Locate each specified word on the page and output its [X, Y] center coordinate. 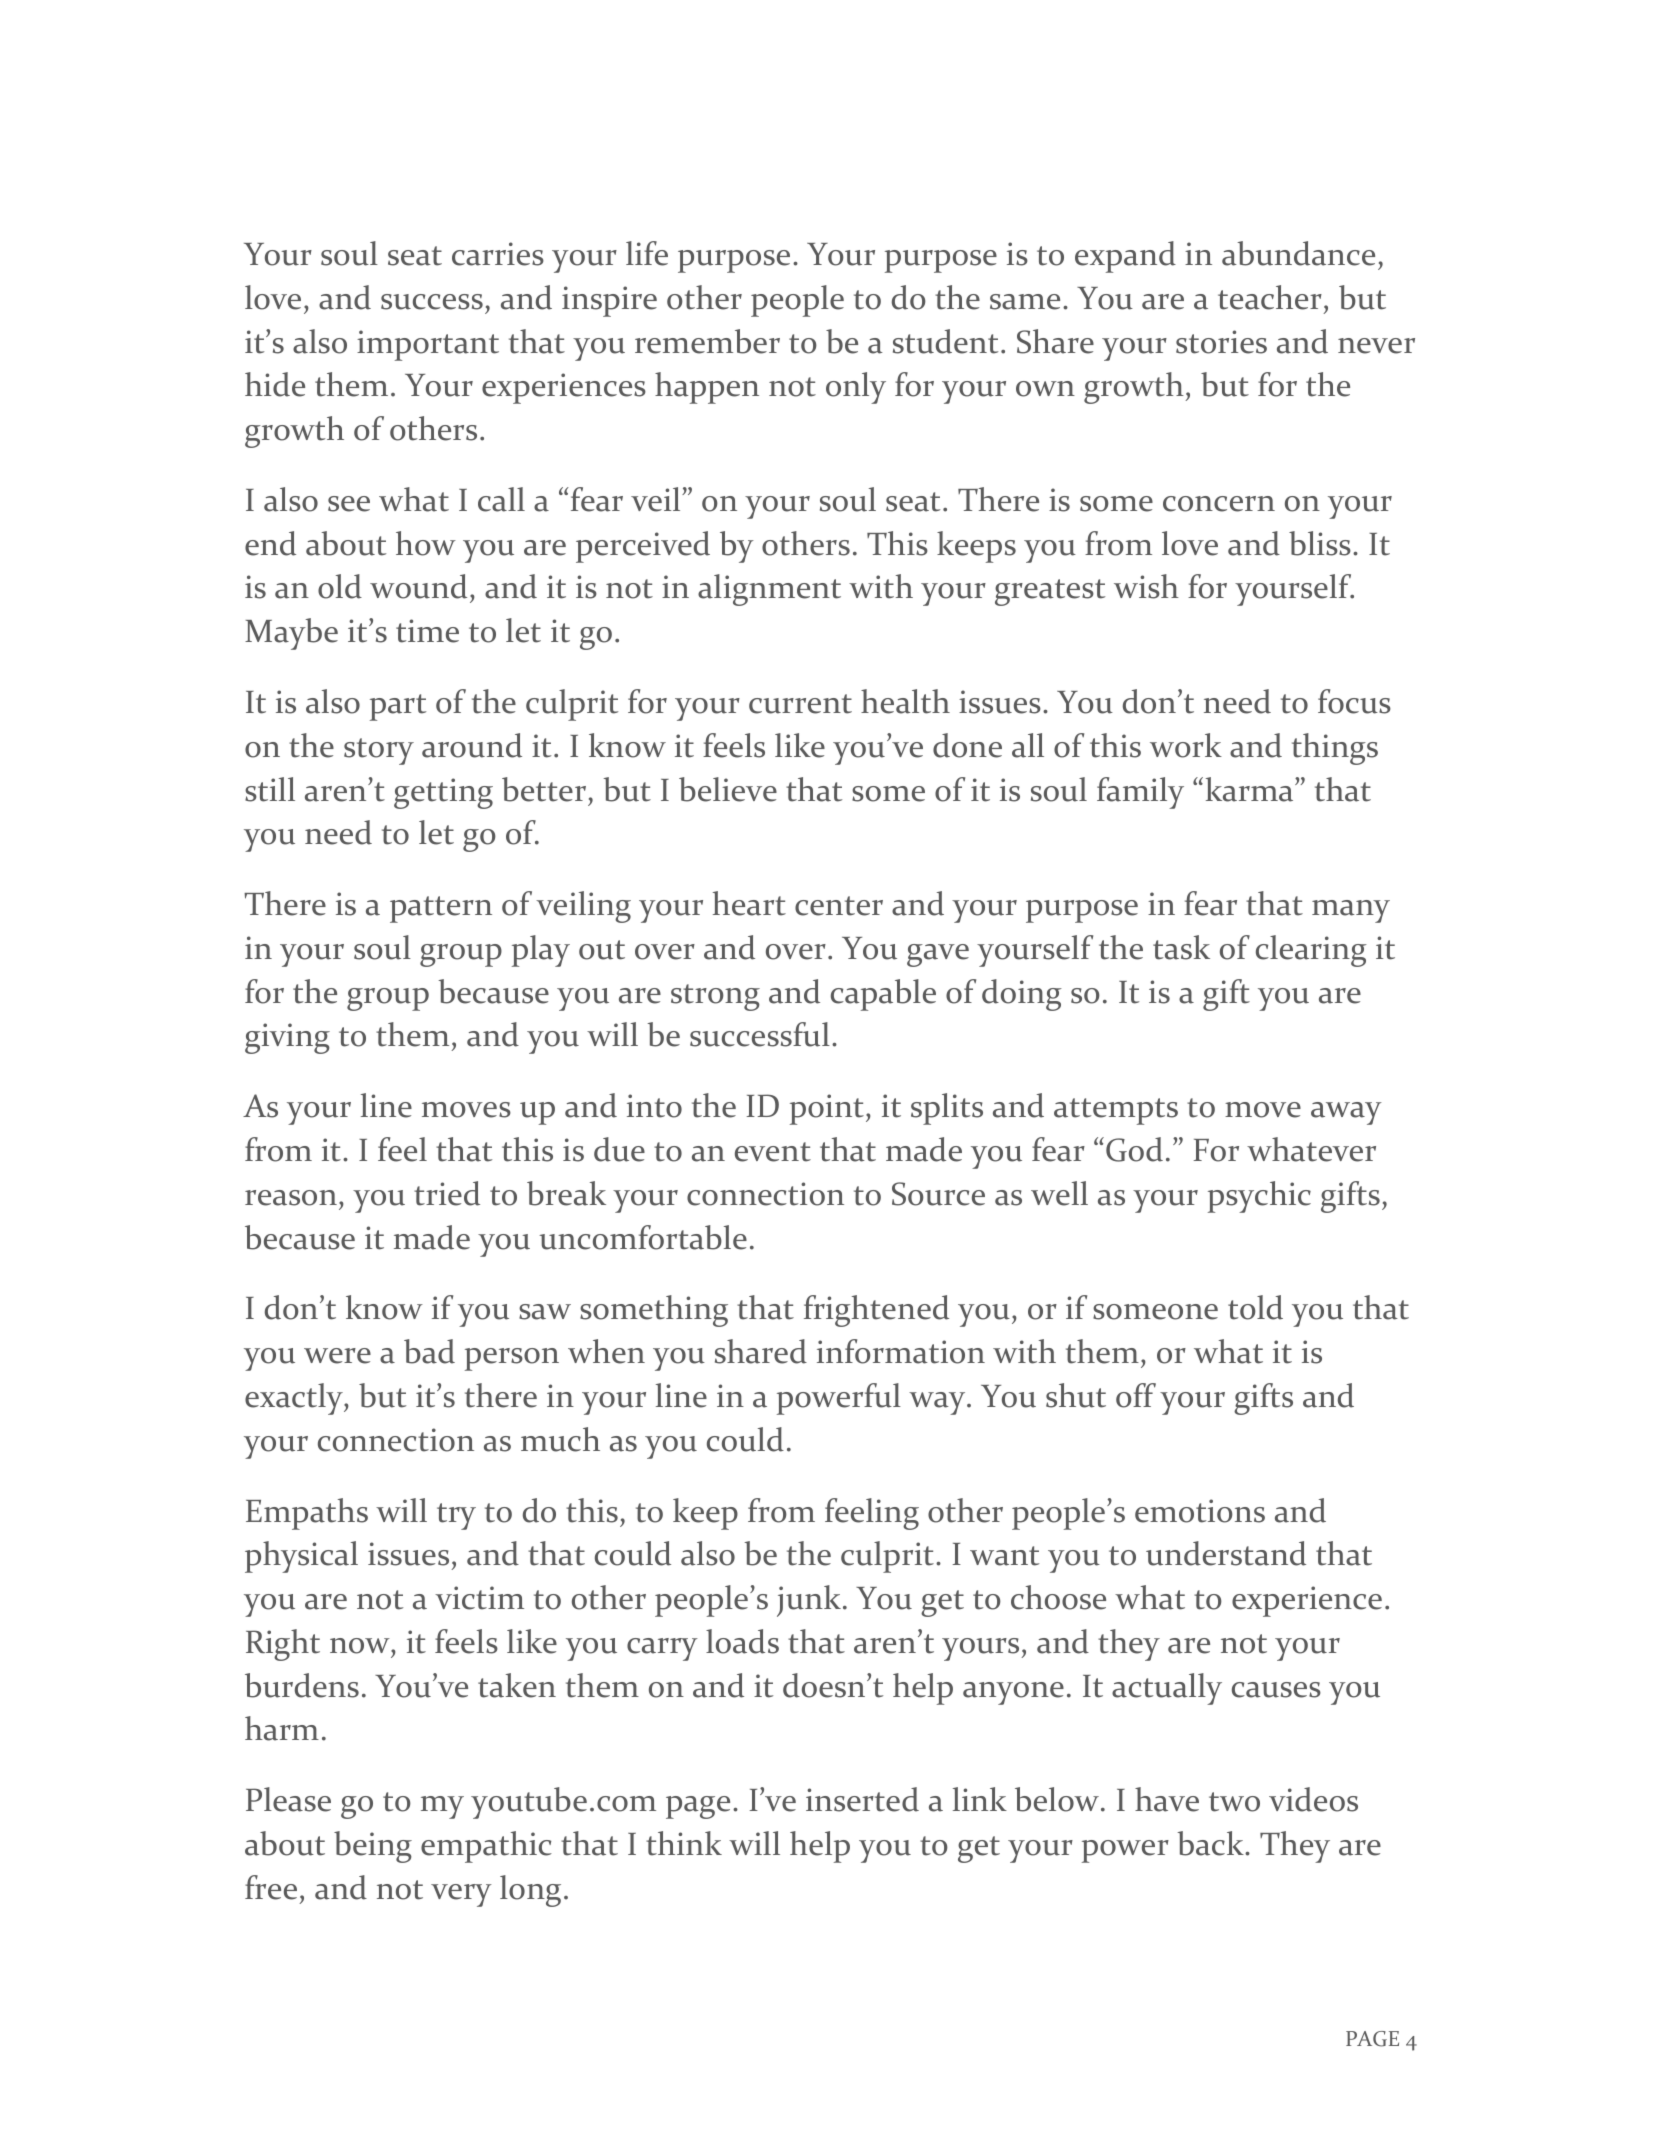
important [428, 345]
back [1211, 1843]
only [856, 388]
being [373, 1847]
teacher [1270, 297]
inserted [862, 1799]
